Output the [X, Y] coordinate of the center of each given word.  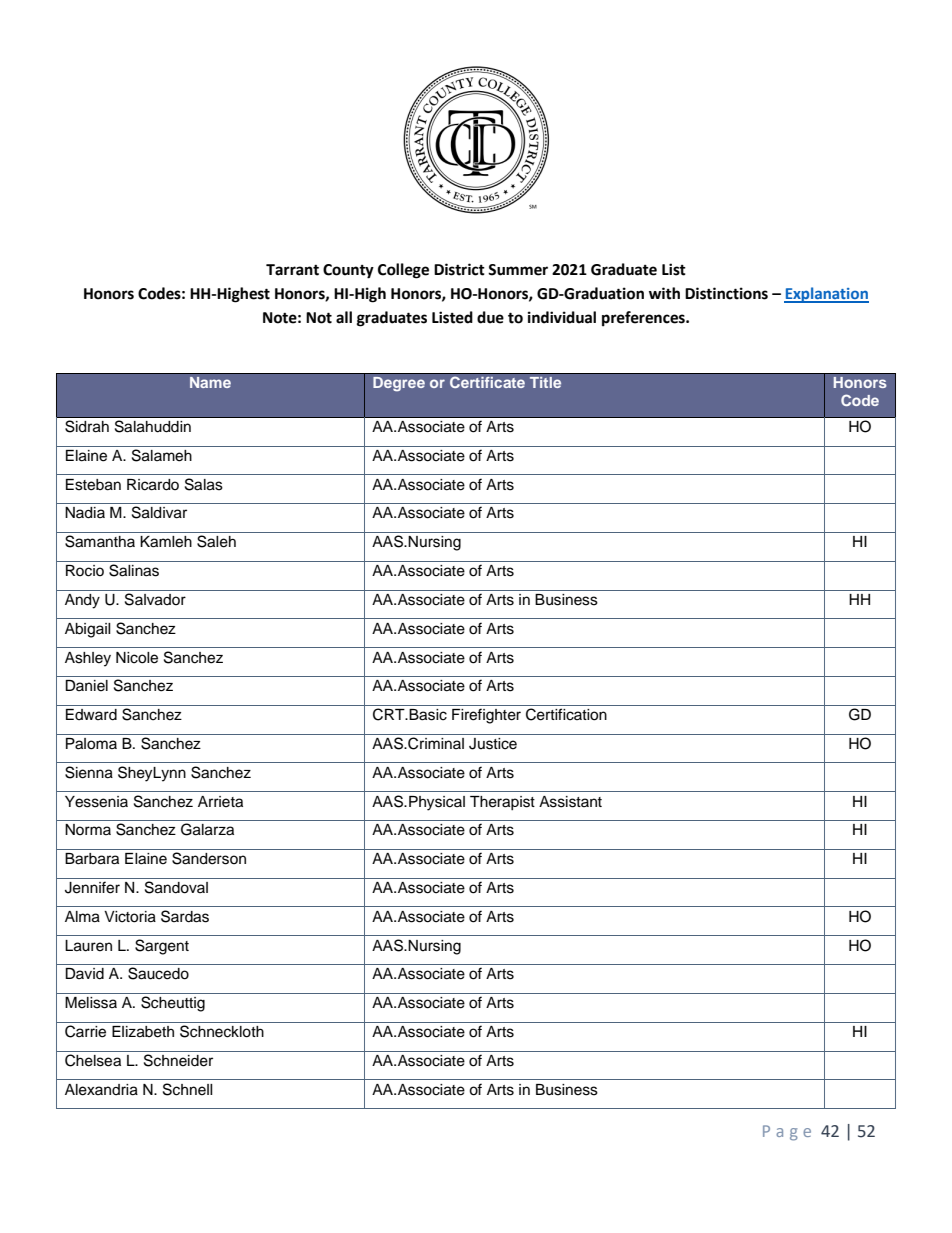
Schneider [178, 1060]
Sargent [162, 947]
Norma [88, 829]
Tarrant [292, 270]
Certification [566, 714]
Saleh [216, 541]
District [459, 269]
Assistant [570, 802]
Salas [204, 484]
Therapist [502, 803]
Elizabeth [143, 1032]
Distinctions [726, 293]
